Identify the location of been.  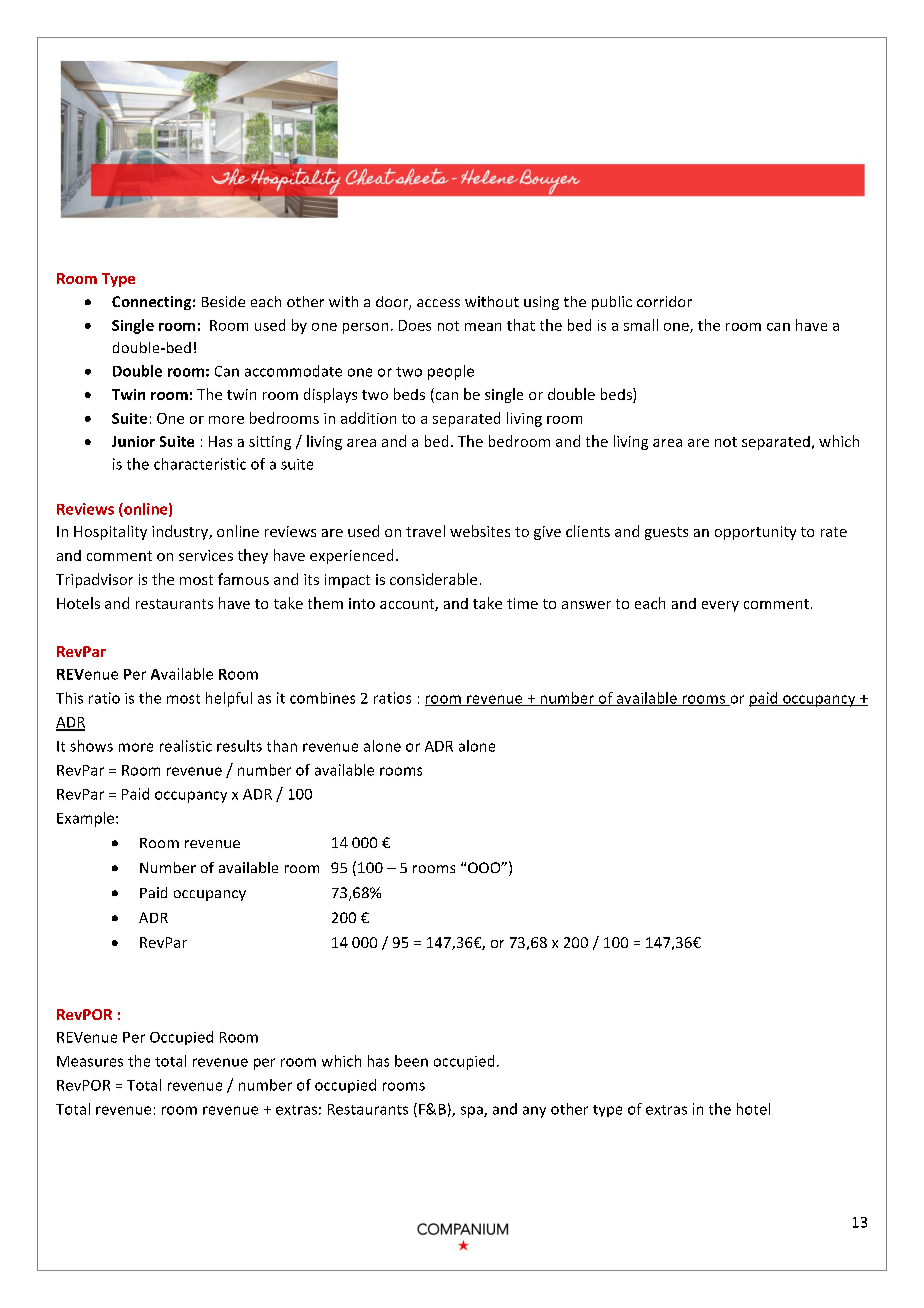
(411, 1061).
